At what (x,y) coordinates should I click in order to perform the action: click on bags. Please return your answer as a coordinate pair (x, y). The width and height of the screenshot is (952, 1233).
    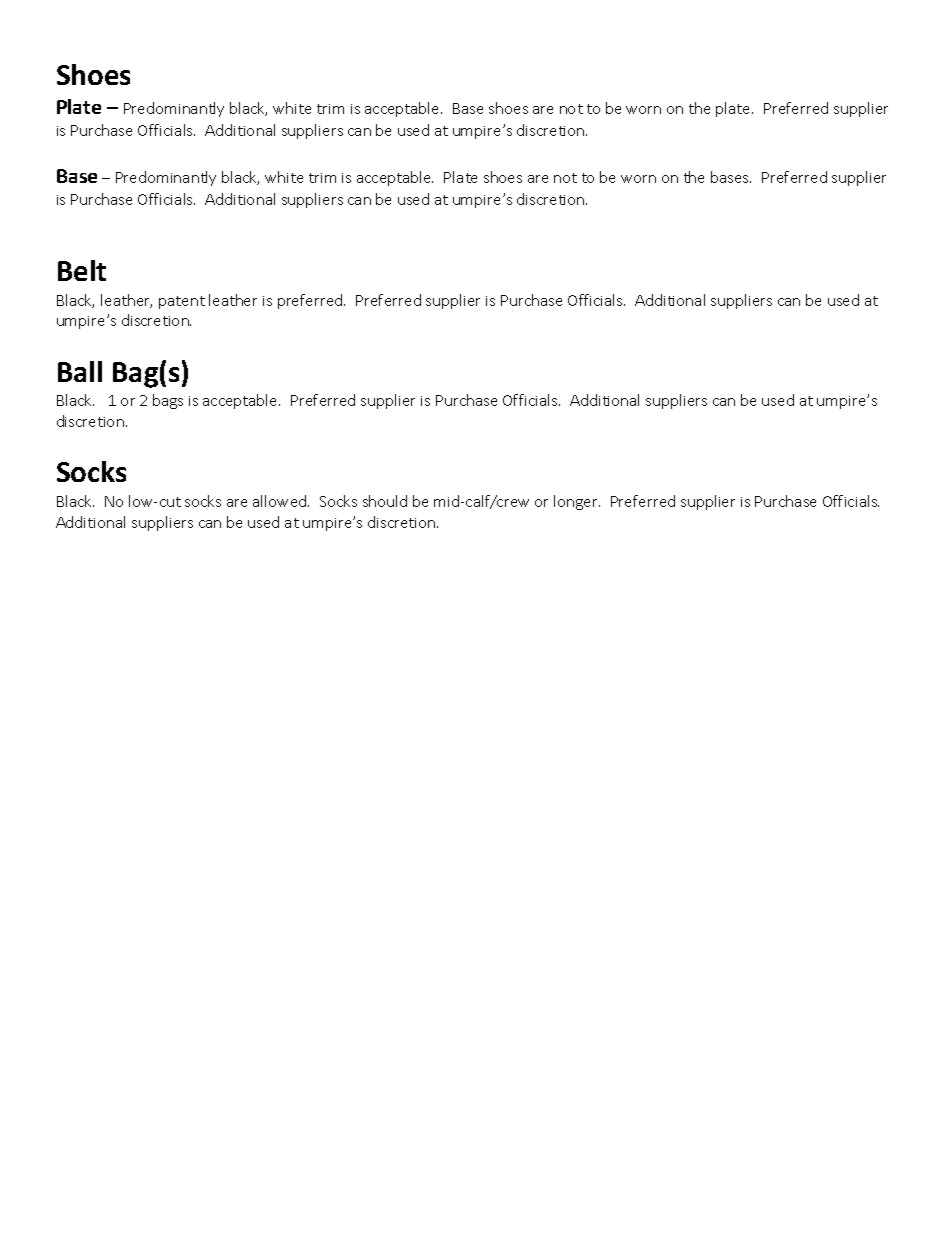
    Looking at the image, I should click on (168, 401).
